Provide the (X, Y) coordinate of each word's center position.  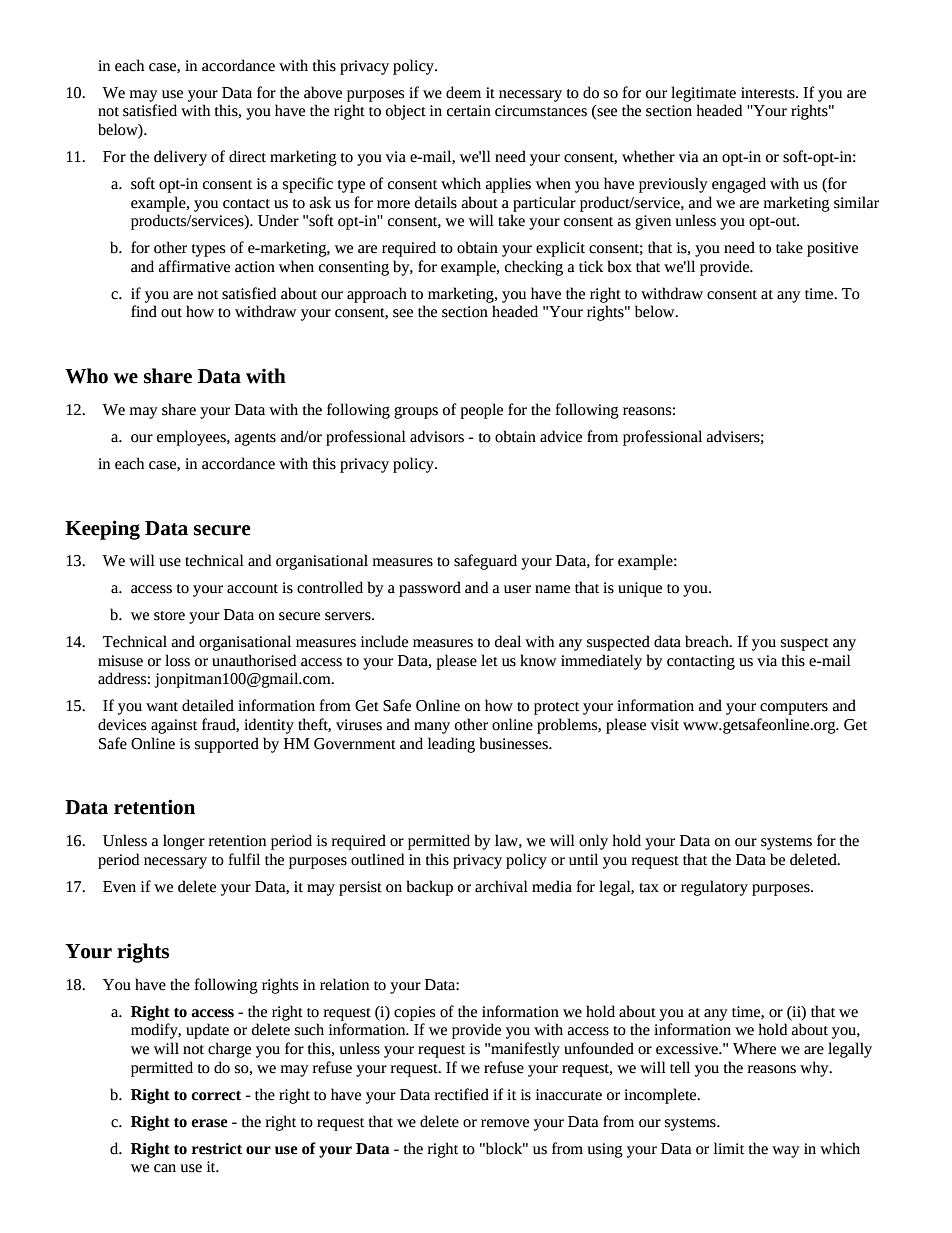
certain (469, 111)
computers (794, 708)
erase (209, 1123)
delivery (180, 158)
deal (508, 641)
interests (769, 93)
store (169, 616)
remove (505, 1123)
